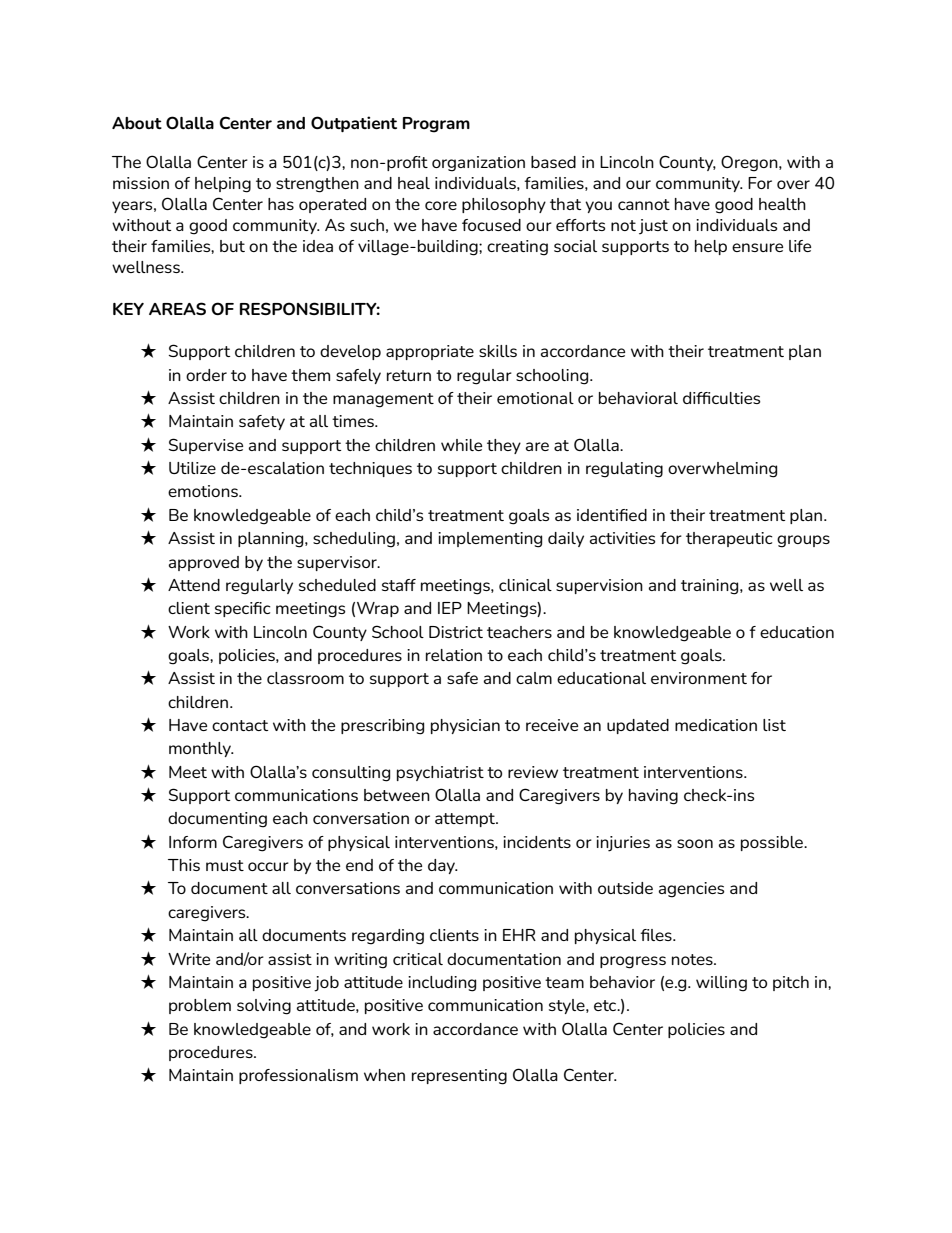 This document has width=952, height=1233. I want to click on while, so click(461, 445).
